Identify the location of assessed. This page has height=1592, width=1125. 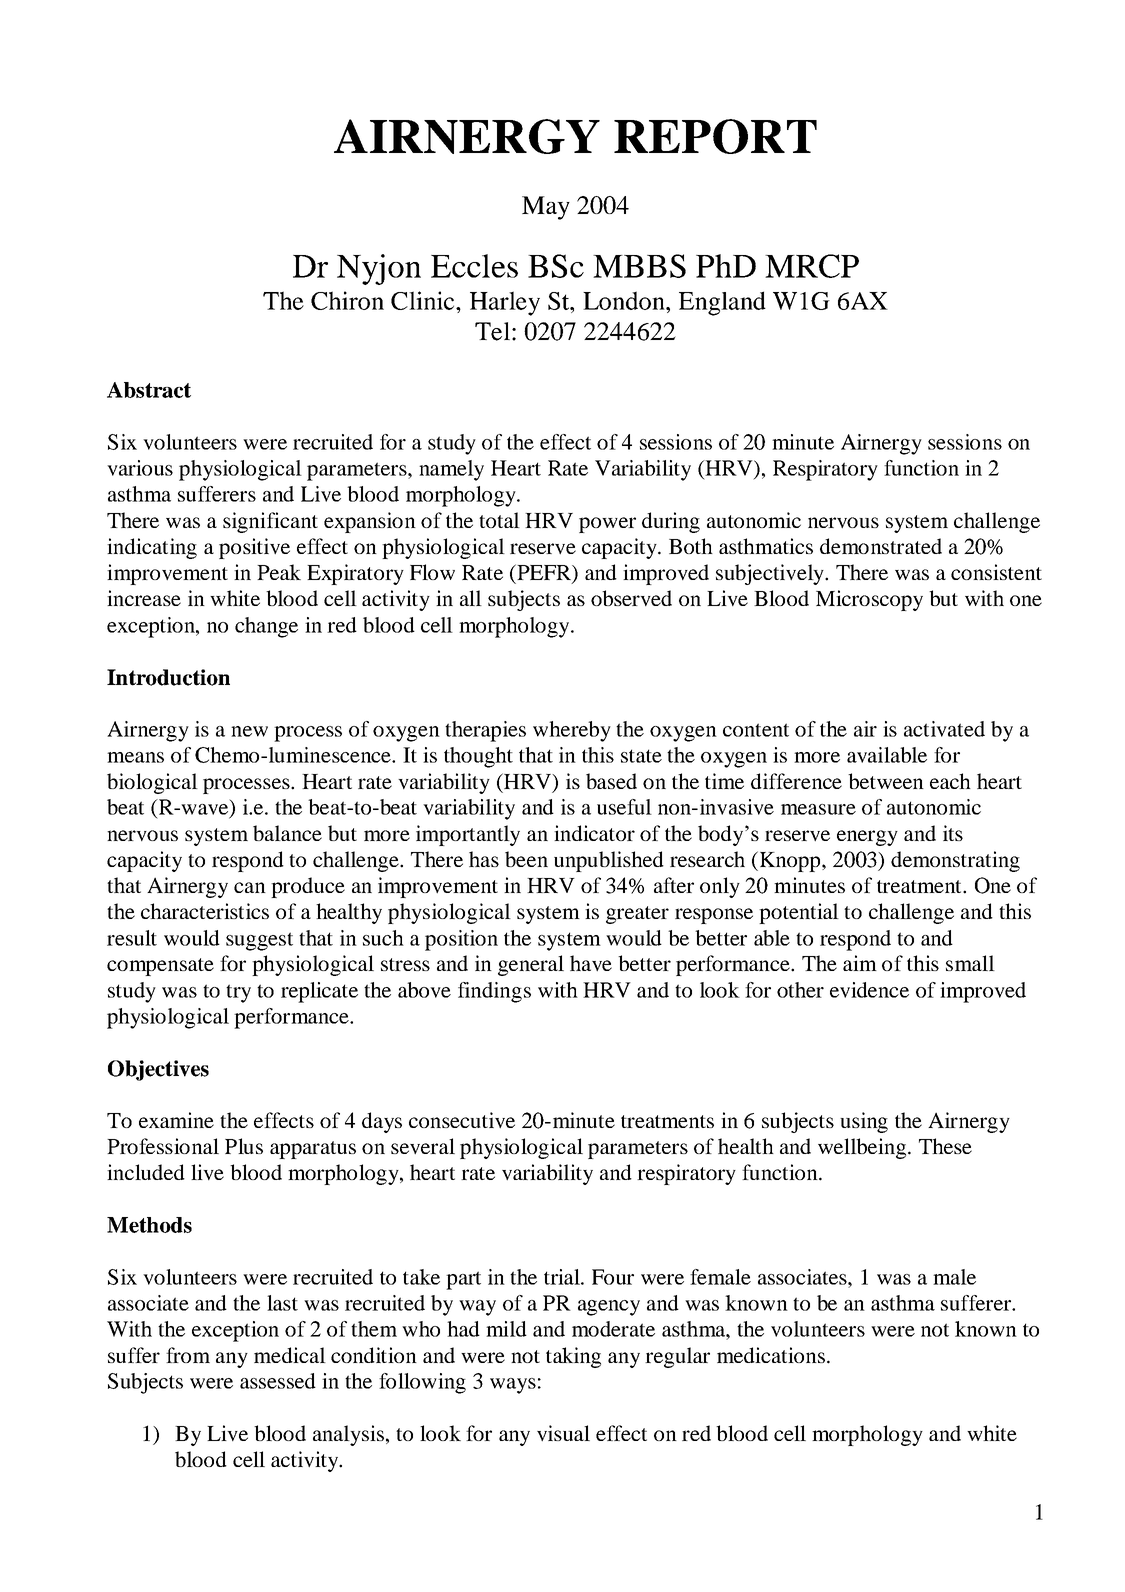
(278, 1381).
